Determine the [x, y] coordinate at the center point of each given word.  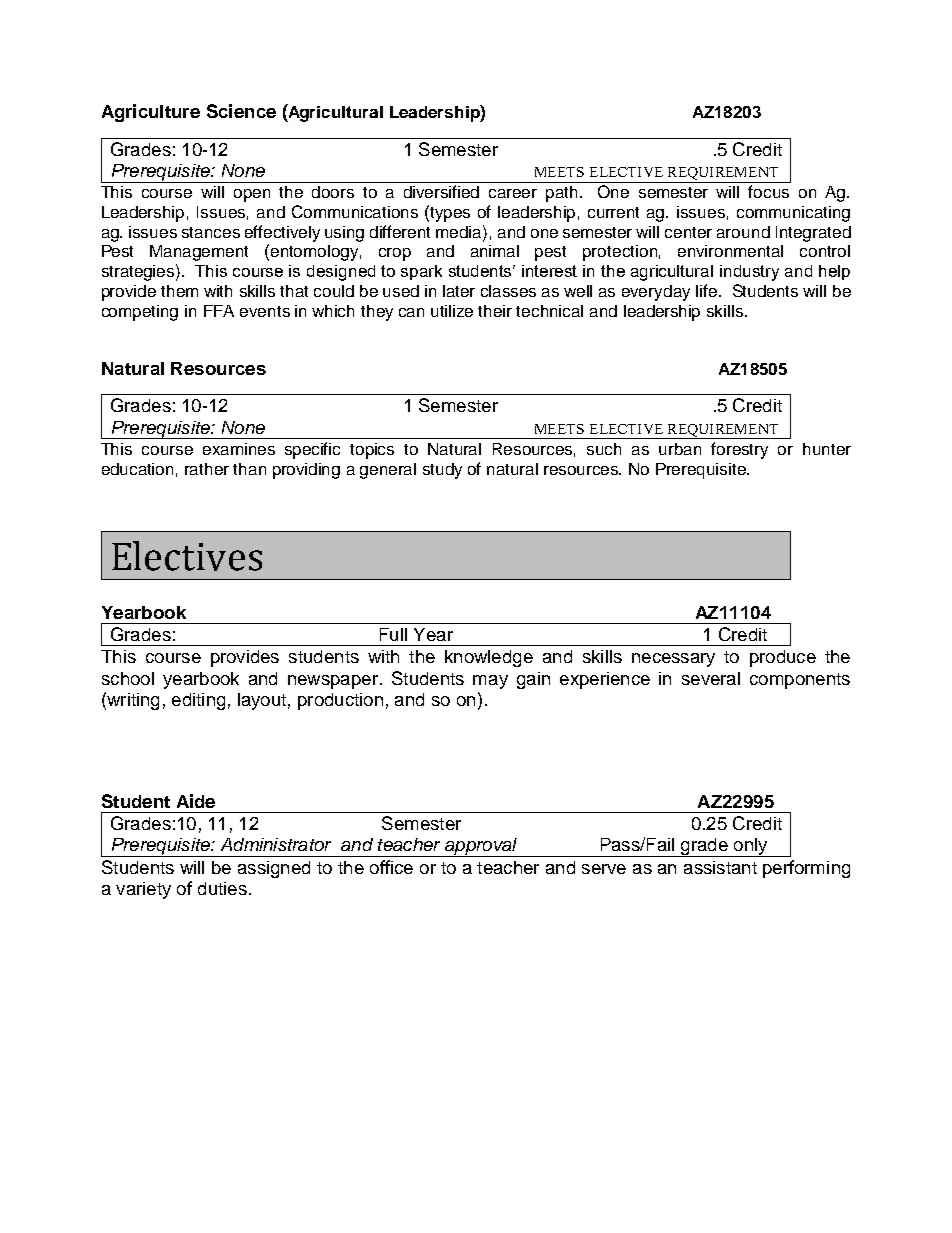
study [442, 471]
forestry [739, 450]
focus [768, 191]
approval [481, 847]
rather [207, 469]
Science [241, 111]
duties [222, 888]
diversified [441, 191]
